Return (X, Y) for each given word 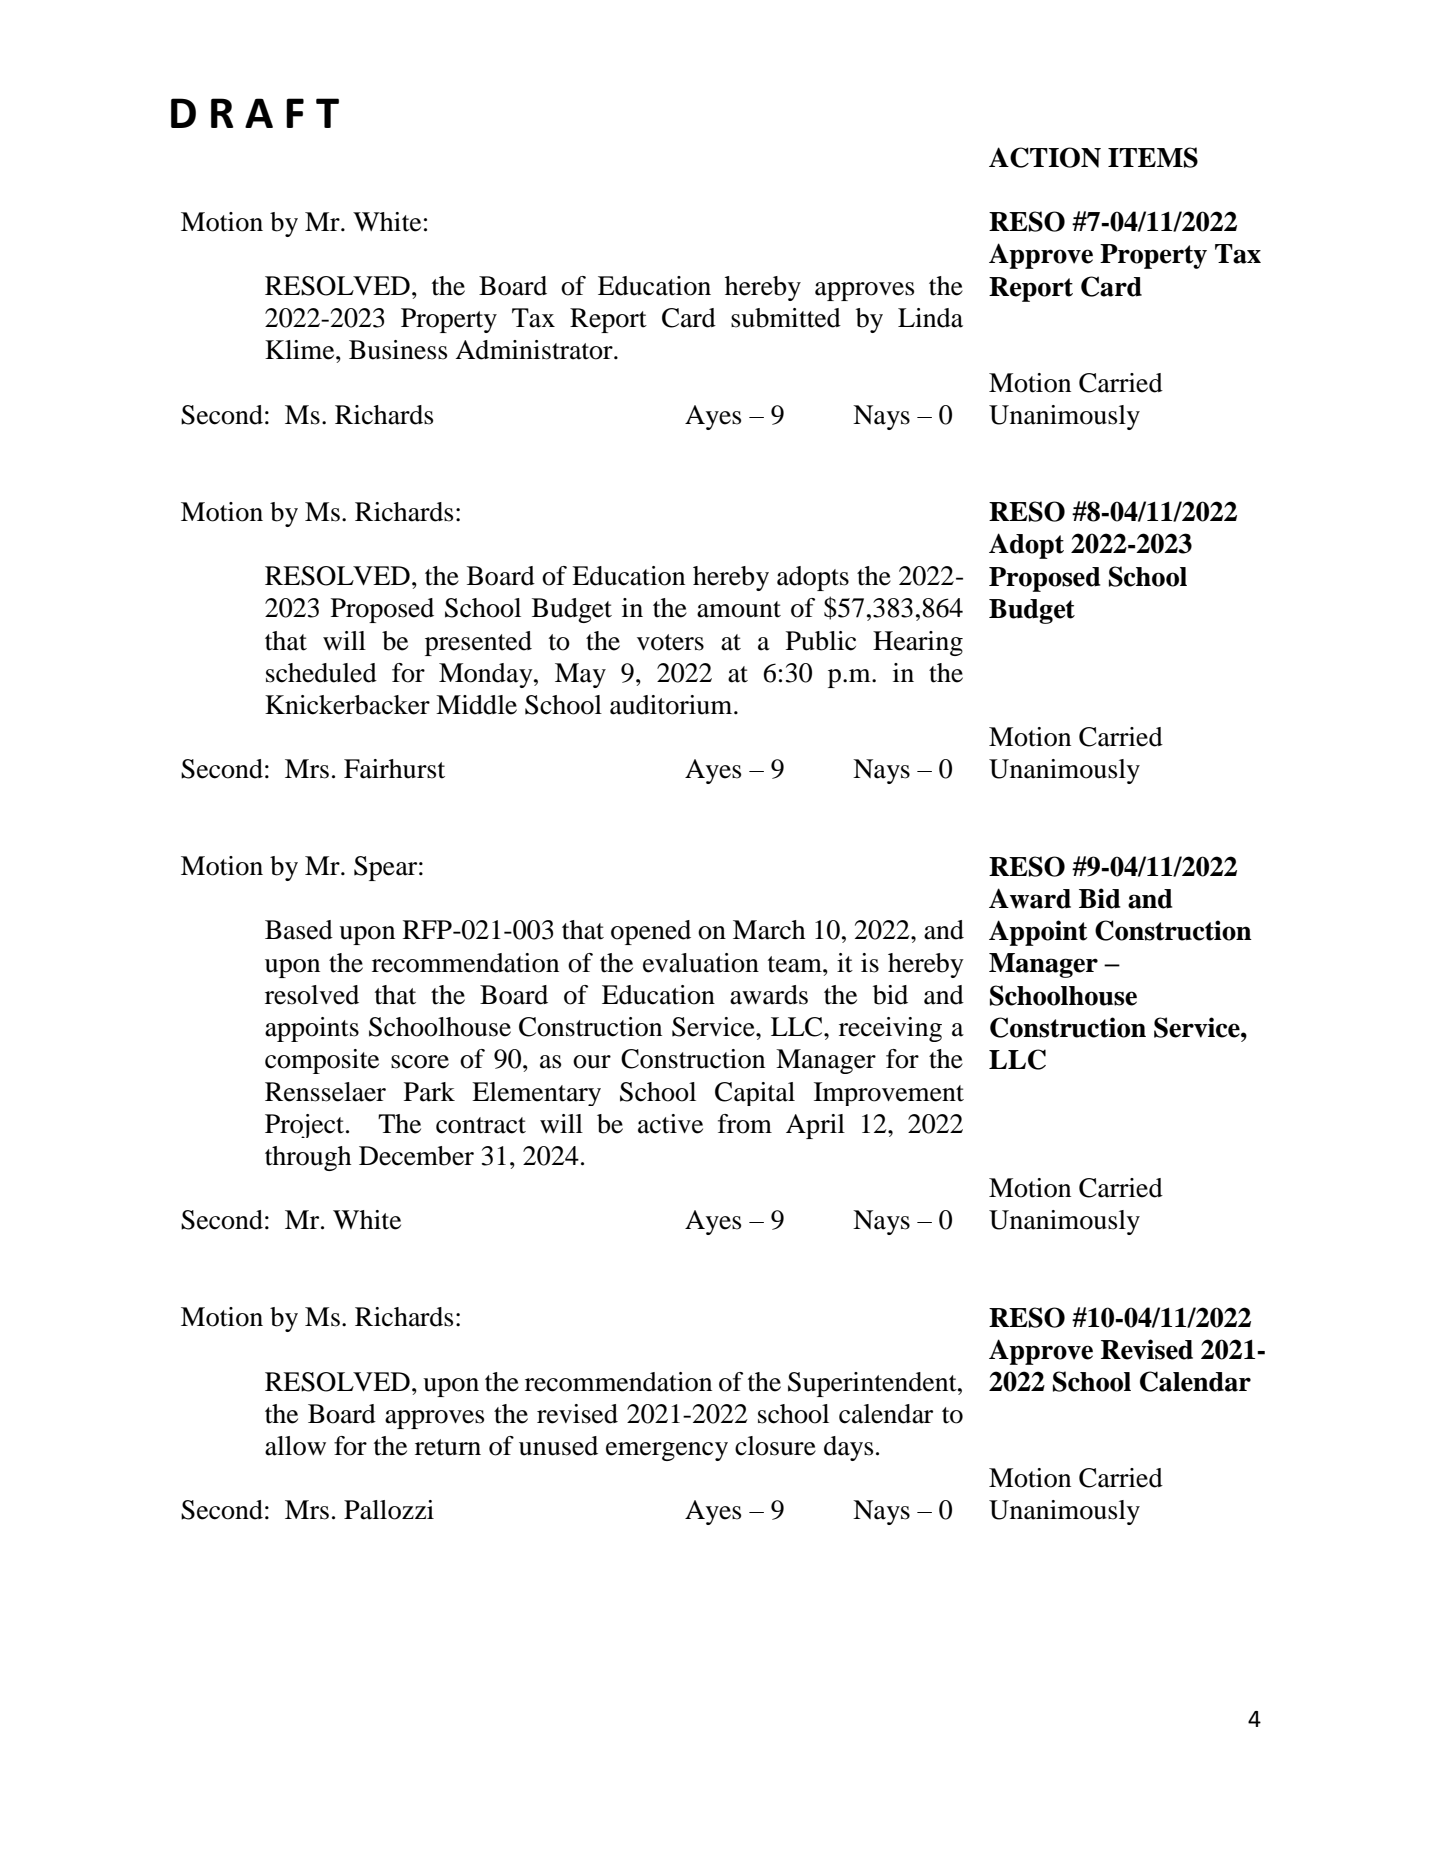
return (448, 1447)
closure (775, 1446)
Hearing (918, 643)
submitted (786, 318)
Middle (476, 705)
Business (398, 350)
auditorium (672, 705)
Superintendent (873, 1384)
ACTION (1045, 157)
